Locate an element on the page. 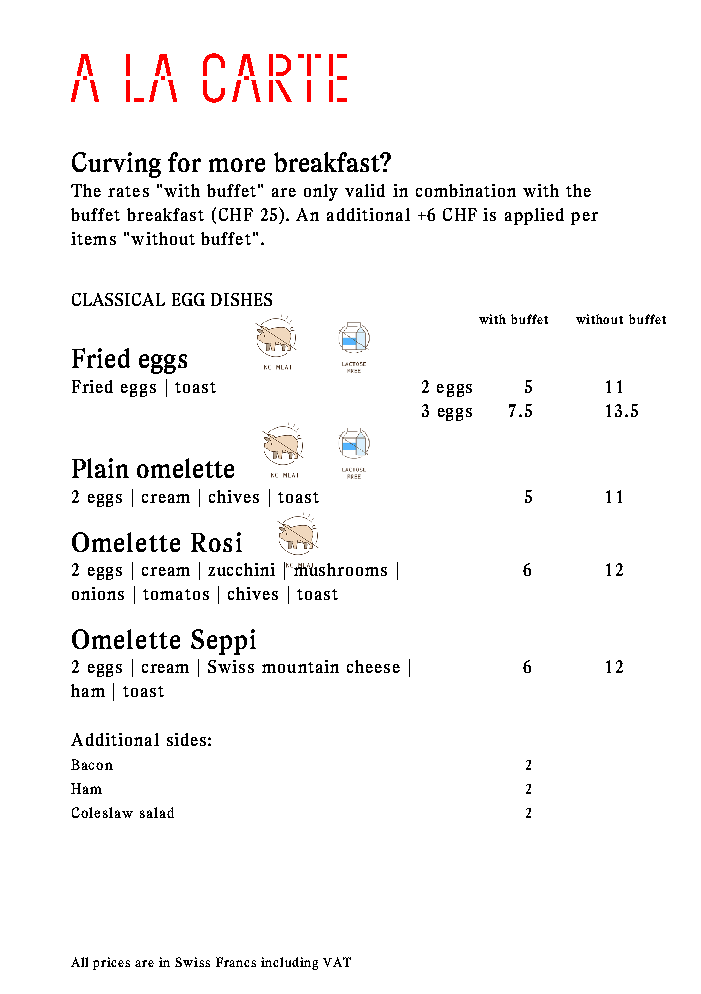 This image has width=701, height=994. combination is located at coordinates (466, 190).
